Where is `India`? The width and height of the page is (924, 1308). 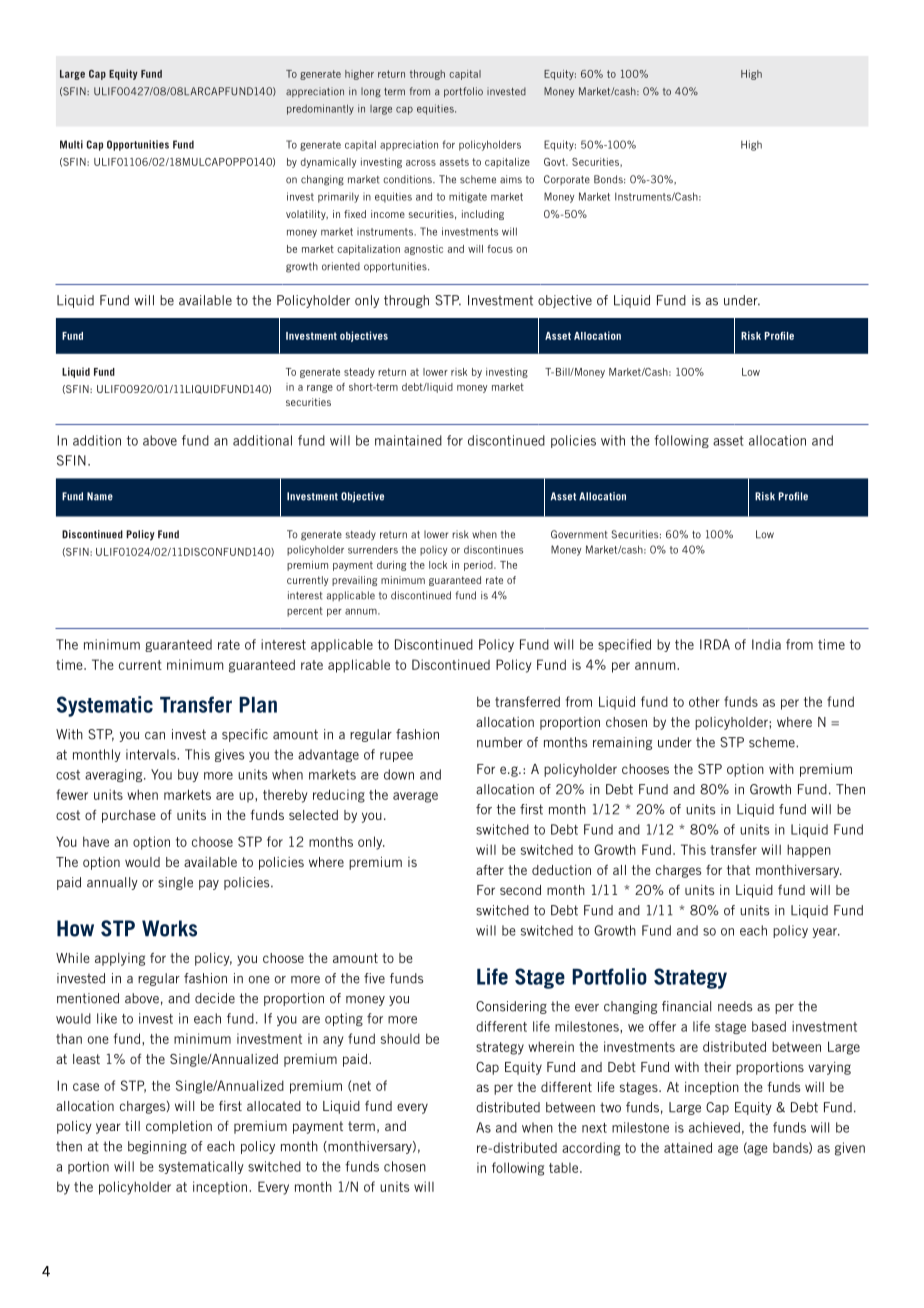
India is located at coordinates (766, 644).
